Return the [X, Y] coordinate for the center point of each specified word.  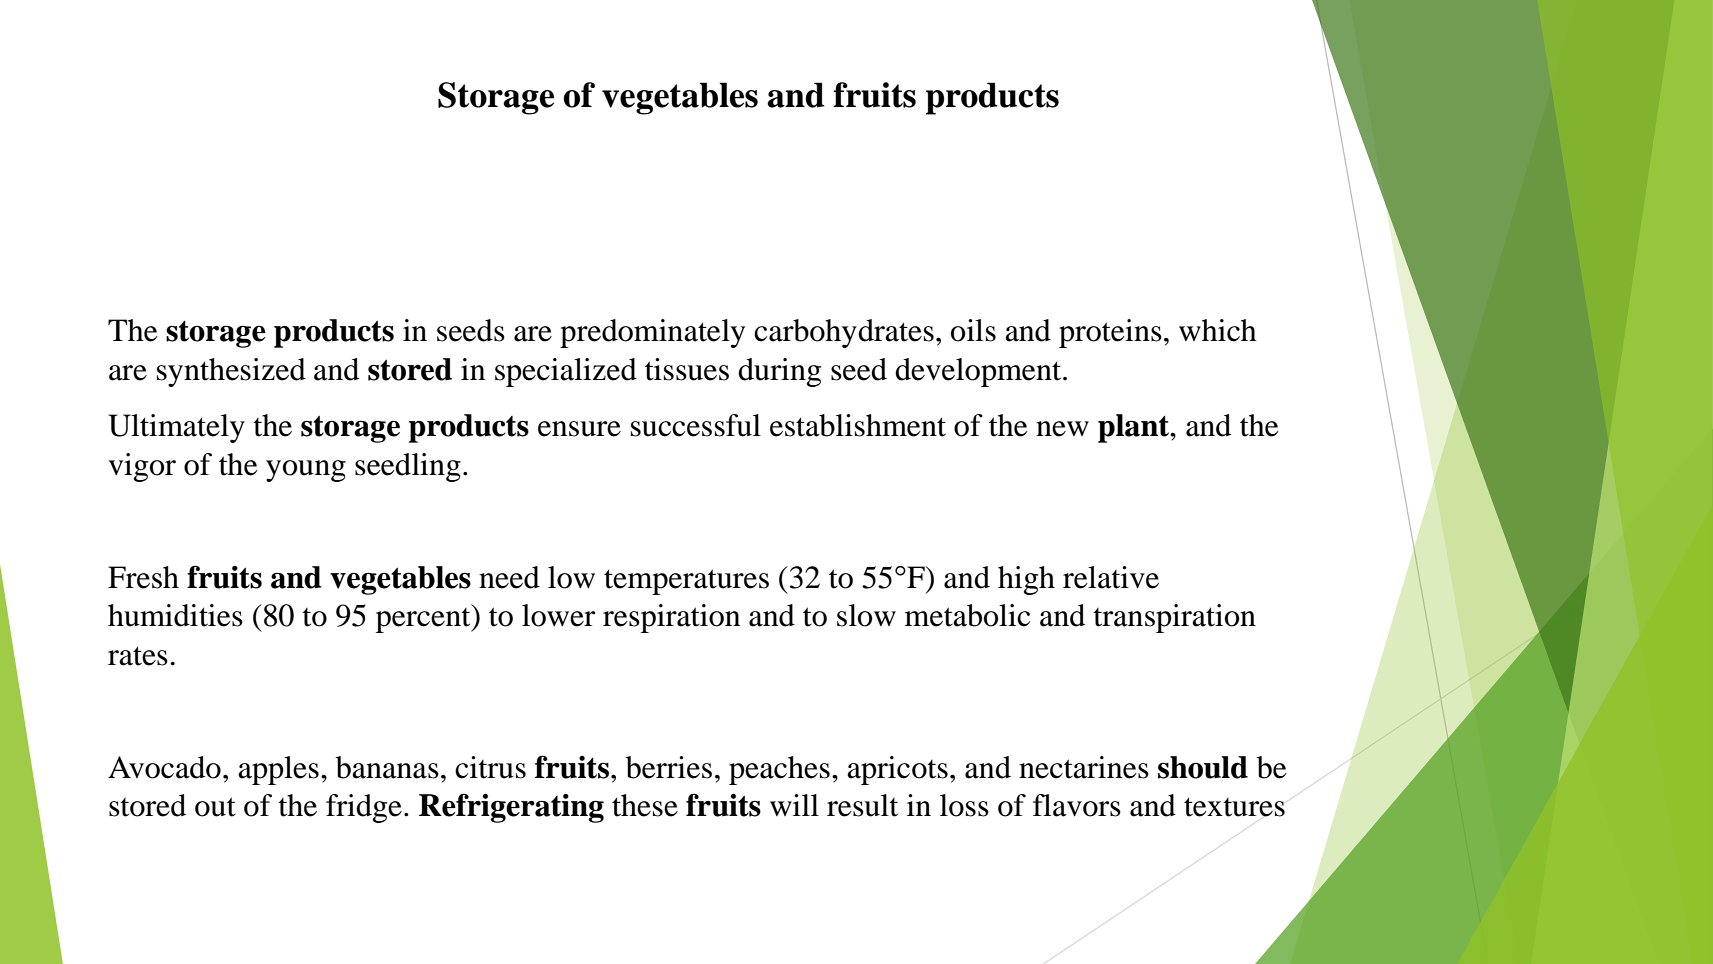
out [215, 807]
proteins [1110, 333]
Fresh [143, 577]
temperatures [686, 582]
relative [1111, 577]
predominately [652, 333]
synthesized [231, 372]
